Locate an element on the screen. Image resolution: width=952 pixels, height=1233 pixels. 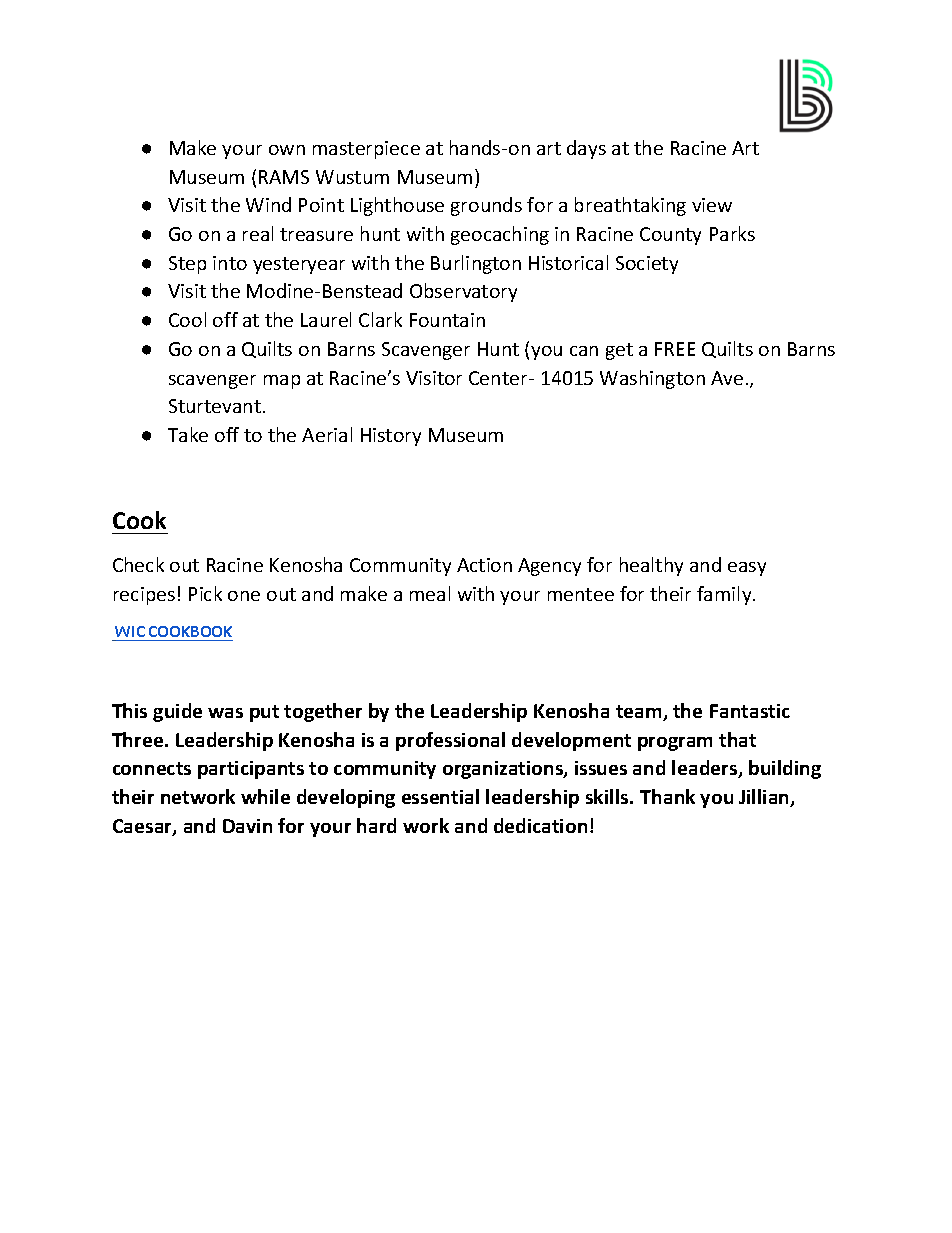
professional is located at coordinates (450, 741).
